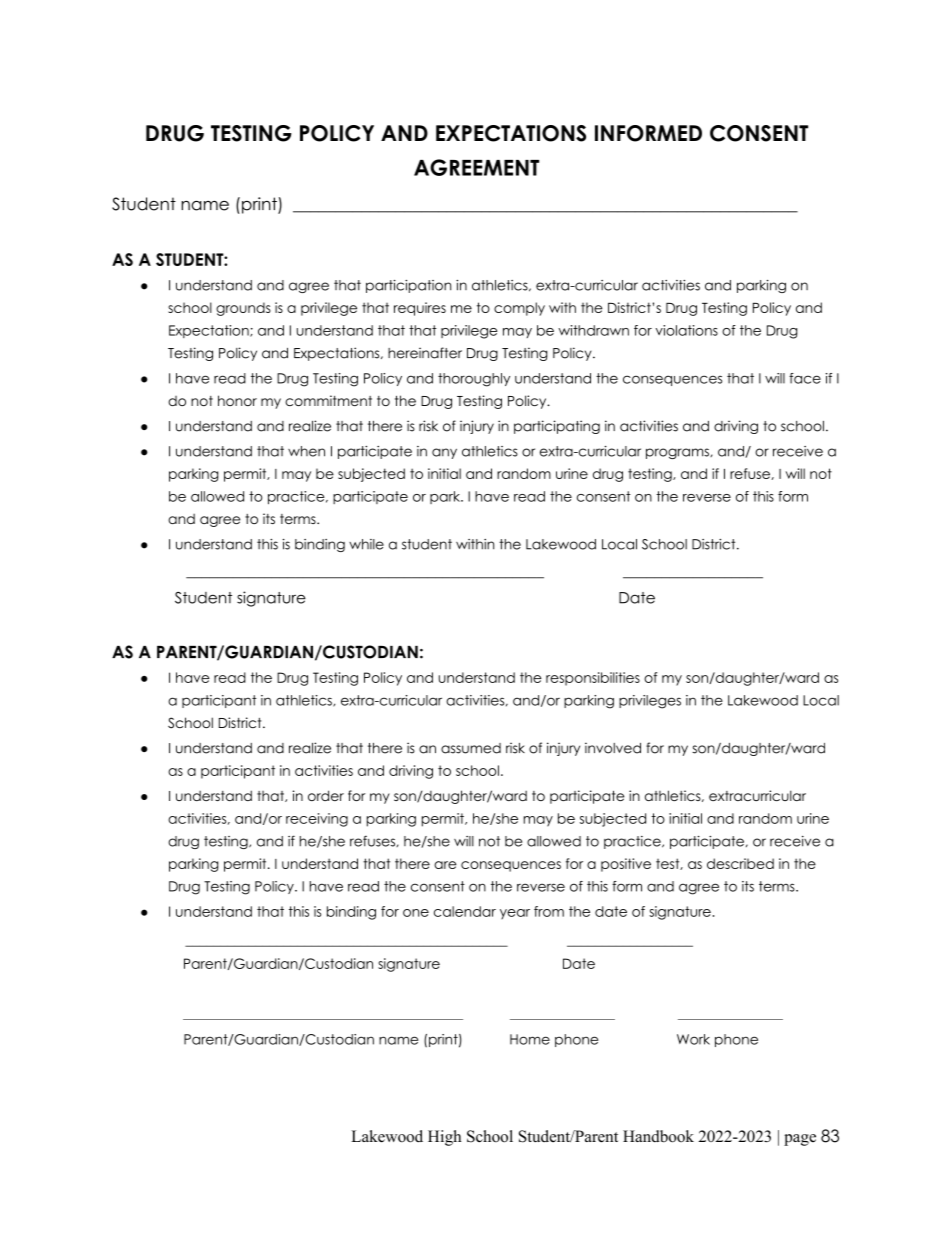 The width and height of the image is (952, 1233). Describe the element at coordinates (740, 863) in the image. I see `described` at that location.
